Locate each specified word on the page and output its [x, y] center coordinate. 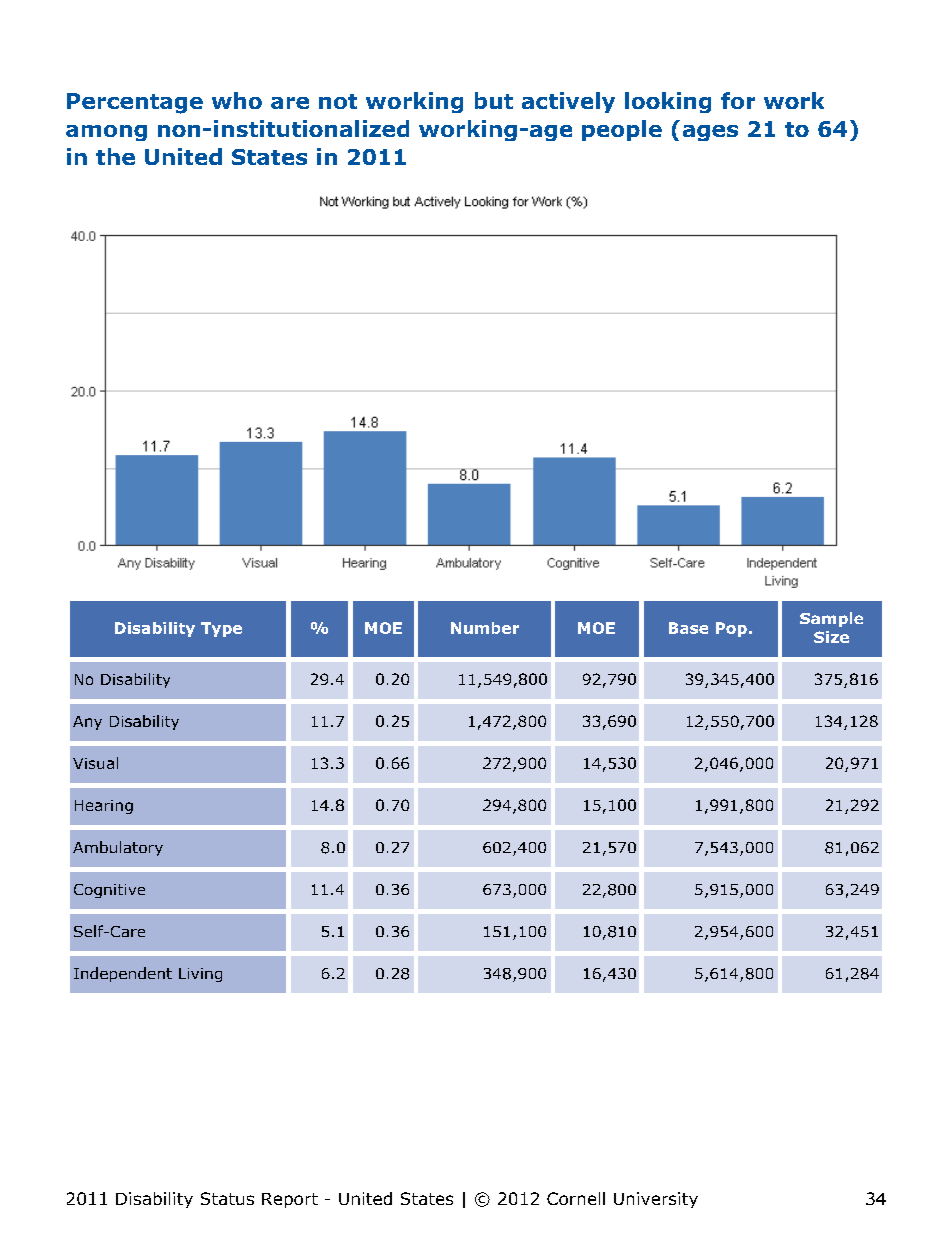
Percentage [135, 103]
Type [221, 629]
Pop [731, 629]
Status [227, 1198]
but [494, 100]
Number [485, 628]
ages [710, 133]
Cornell [576, 1198]
